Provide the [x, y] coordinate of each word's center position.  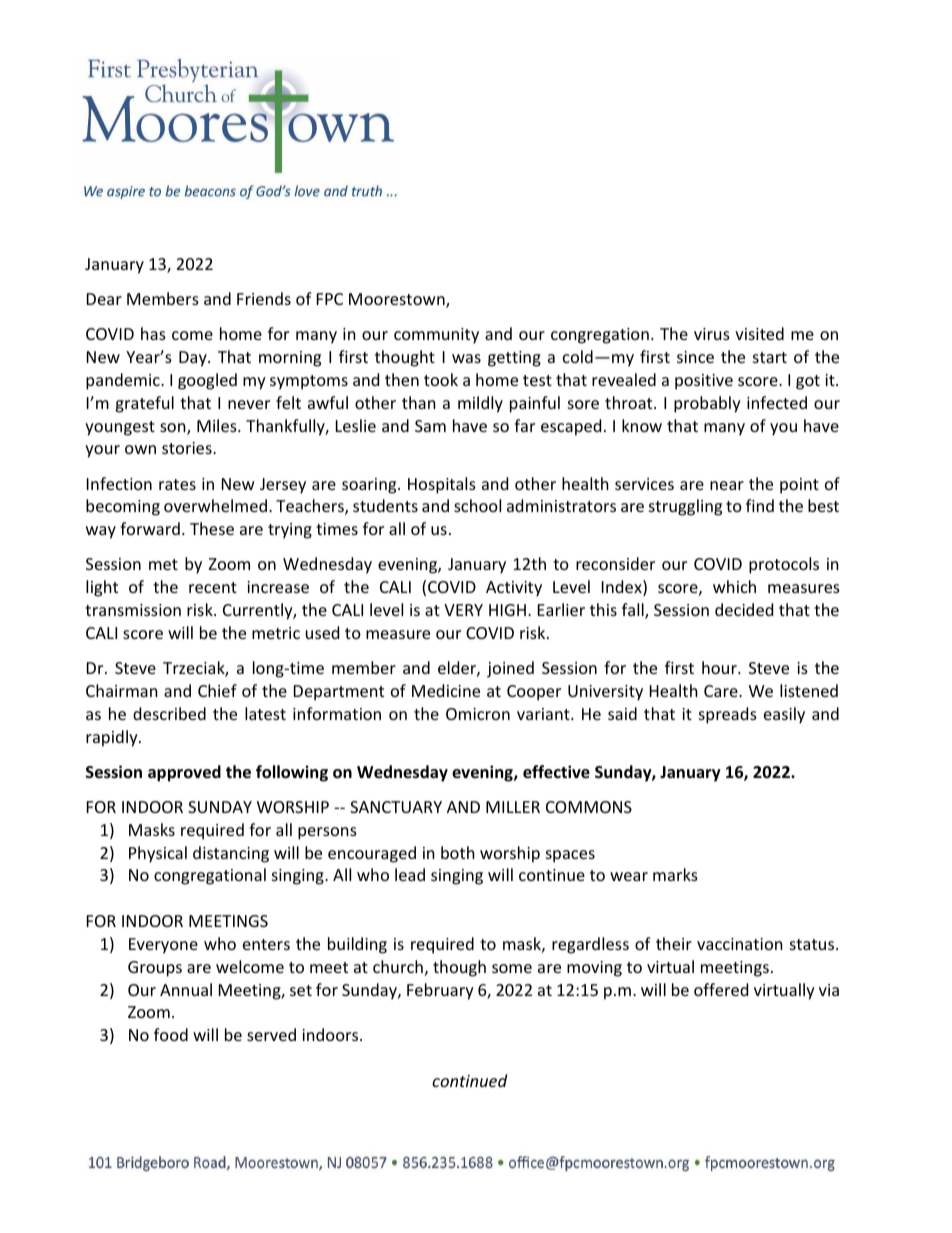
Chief [217, 690]
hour [720, 667]
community [436, 336]
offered [721, 989]
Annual [186, 989]
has [153, 333]
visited [759, 333]
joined [510, 669]
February [440, 991]
